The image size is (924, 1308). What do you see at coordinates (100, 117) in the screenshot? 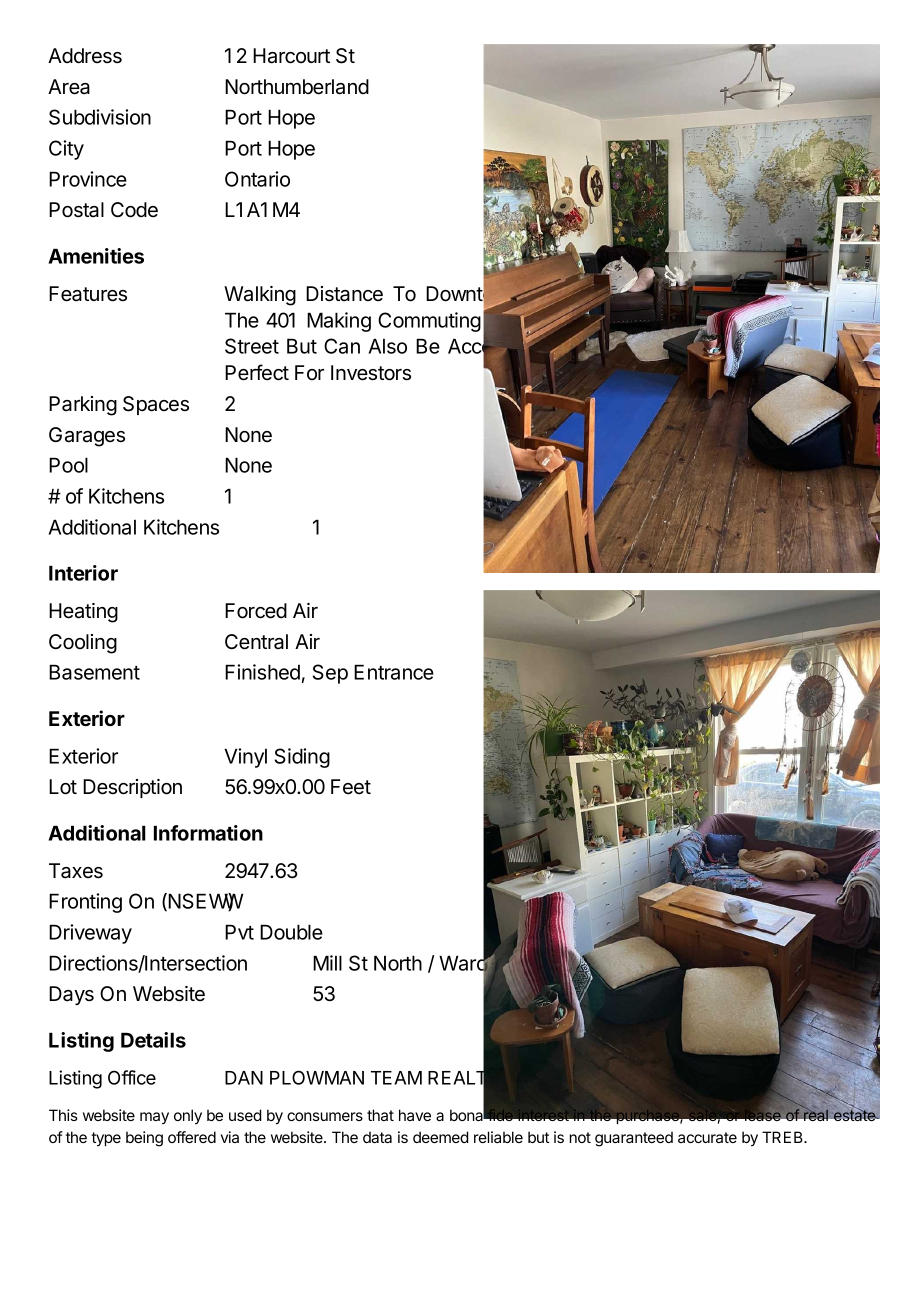
I see `Subdivision` at bounding box center [100, 117].
